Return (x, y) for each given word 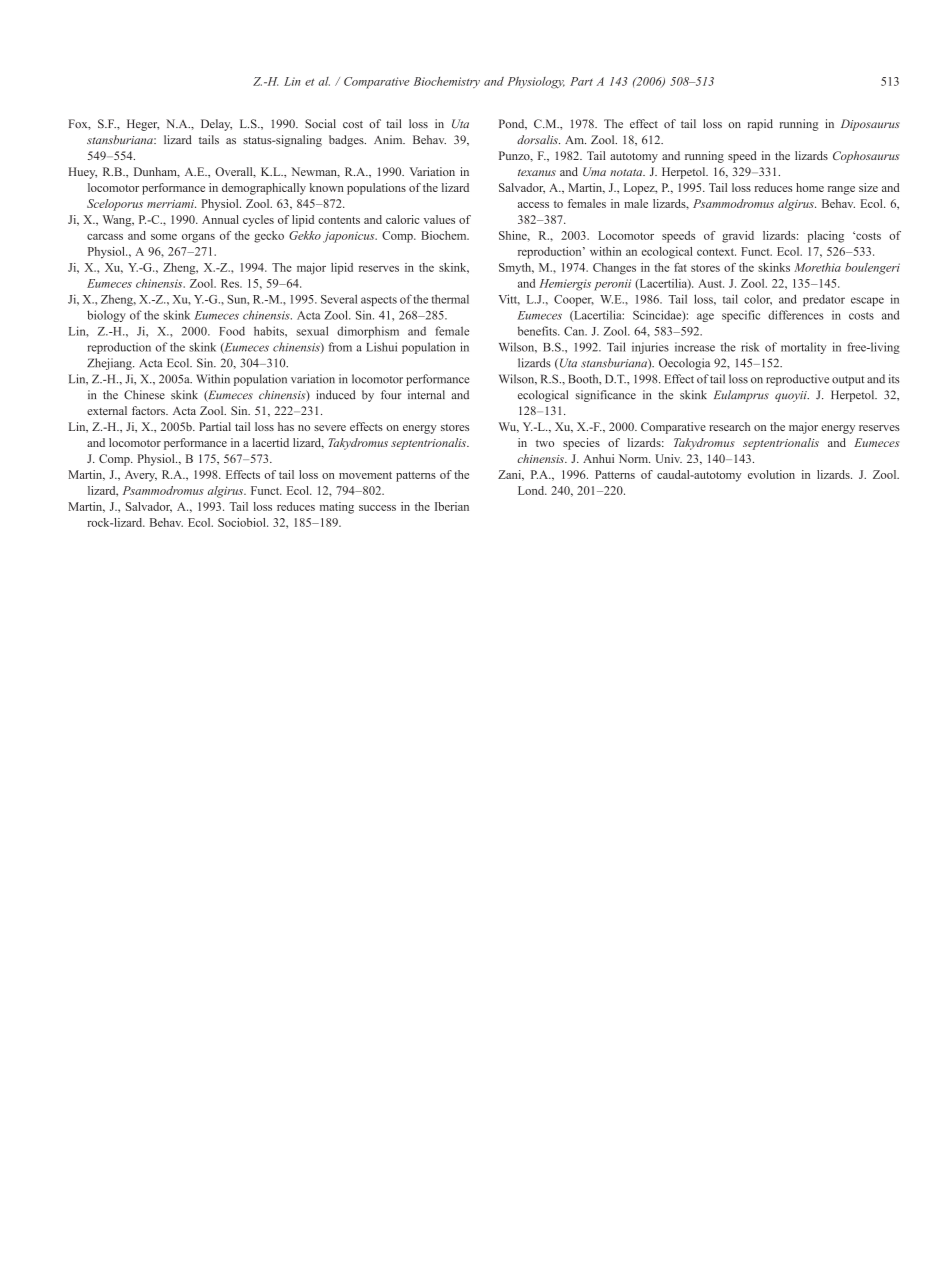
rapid (760, 125)
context (716, 252)
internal (426, 395)
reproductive (797, 380)
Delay (216, 125)
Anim (389, 139)
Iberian (452, 506)
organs (198, 238)
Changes (614, 269)
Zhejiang (110, 364)
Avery (141, 476)
